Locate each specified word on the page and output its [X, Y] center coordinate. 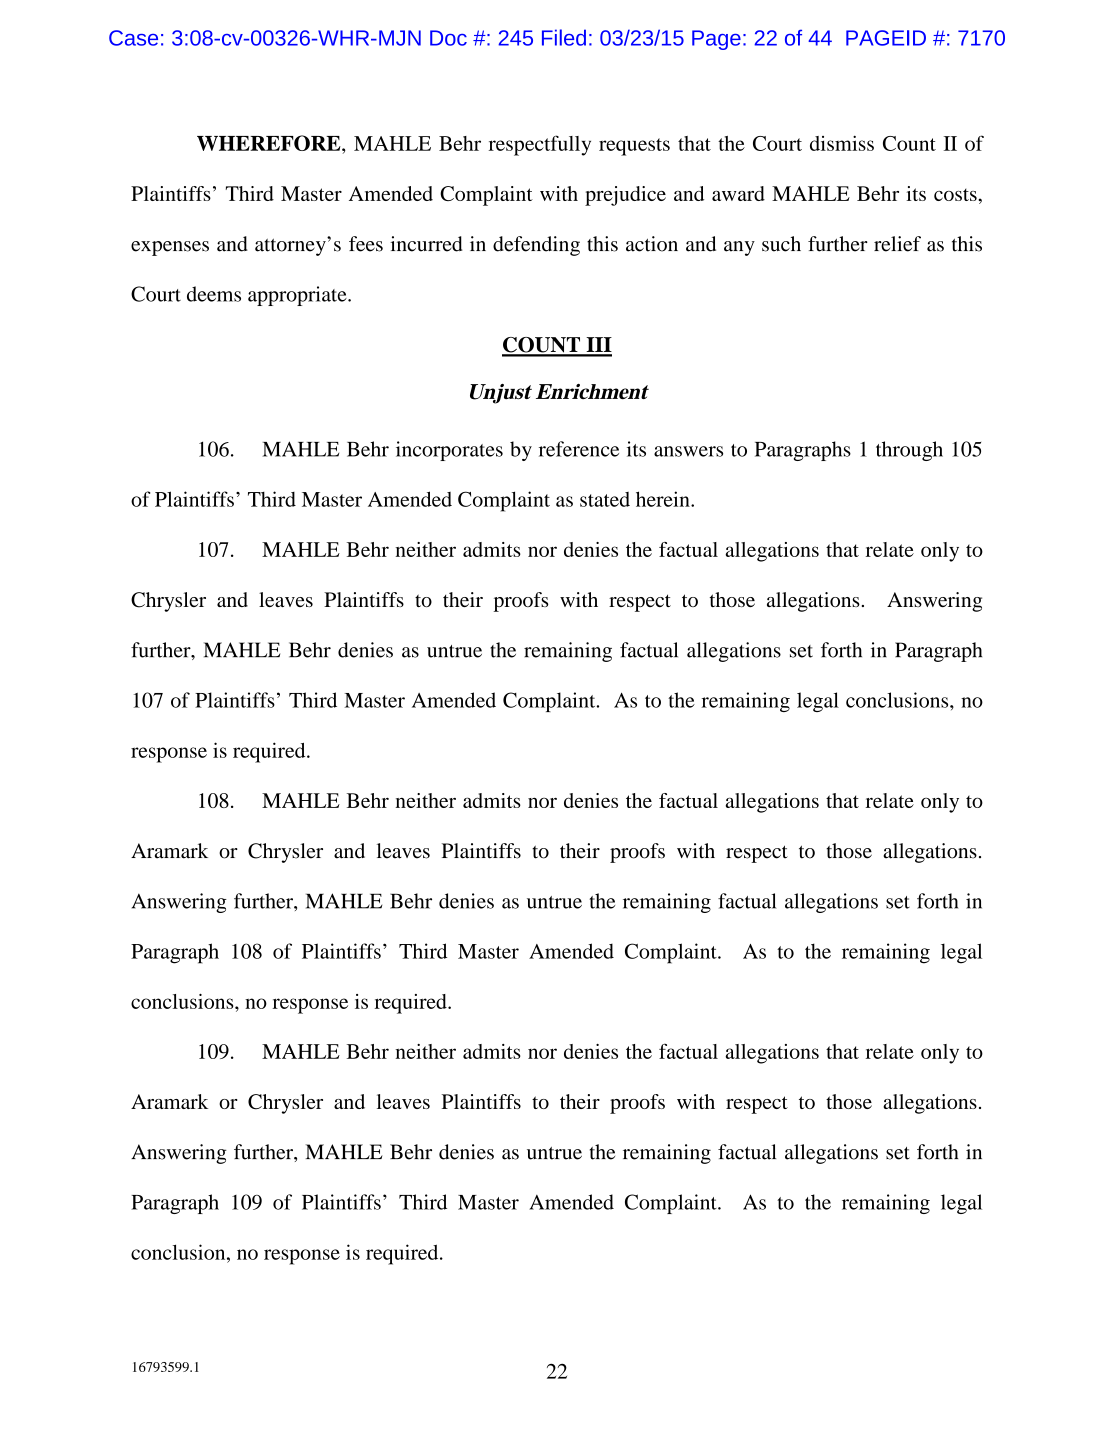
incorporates [449, 451]
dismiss [842, 143]
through [909, 451]
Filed [564, 37]
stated [605, 499]
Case [133, 38]
